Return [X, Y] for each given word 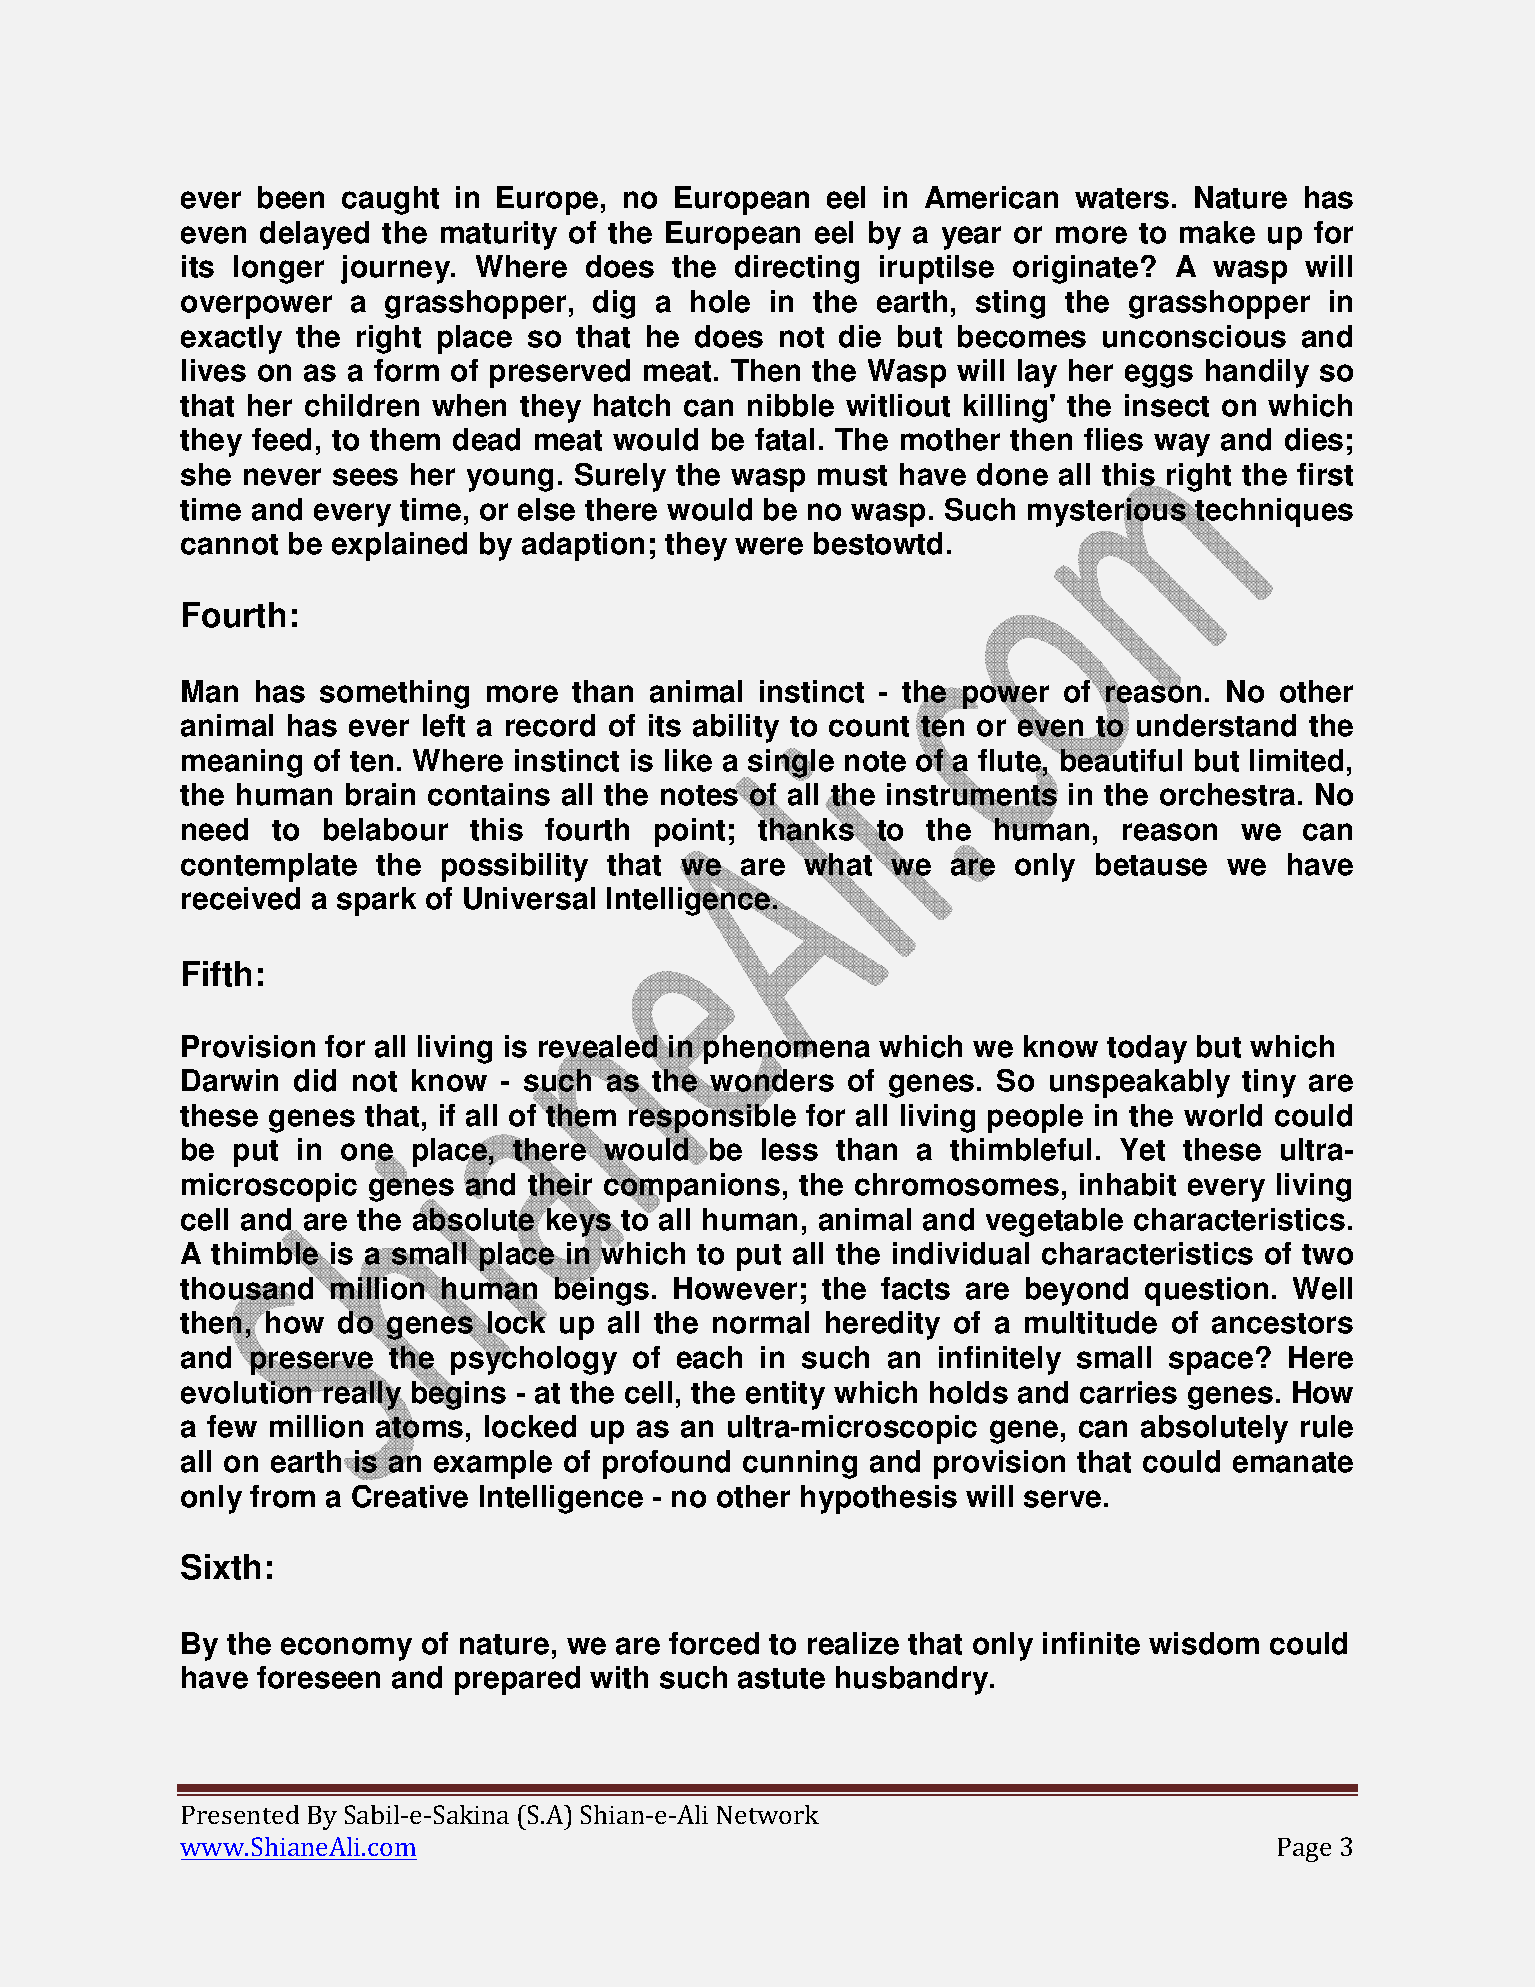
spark [376, 901]
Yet [1142, 1149]
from [282, 1496]
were [769, 546]
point [690, 832]
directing [797, 269]
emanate [1293, 1462]
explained [399, 546]
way [1182, 445]
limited [1296, 760]
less [790, 1149]
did [315, 1080]
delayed [314, 235]
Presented [240, 1814]
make [1217, 232]
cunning [800, 1464]
